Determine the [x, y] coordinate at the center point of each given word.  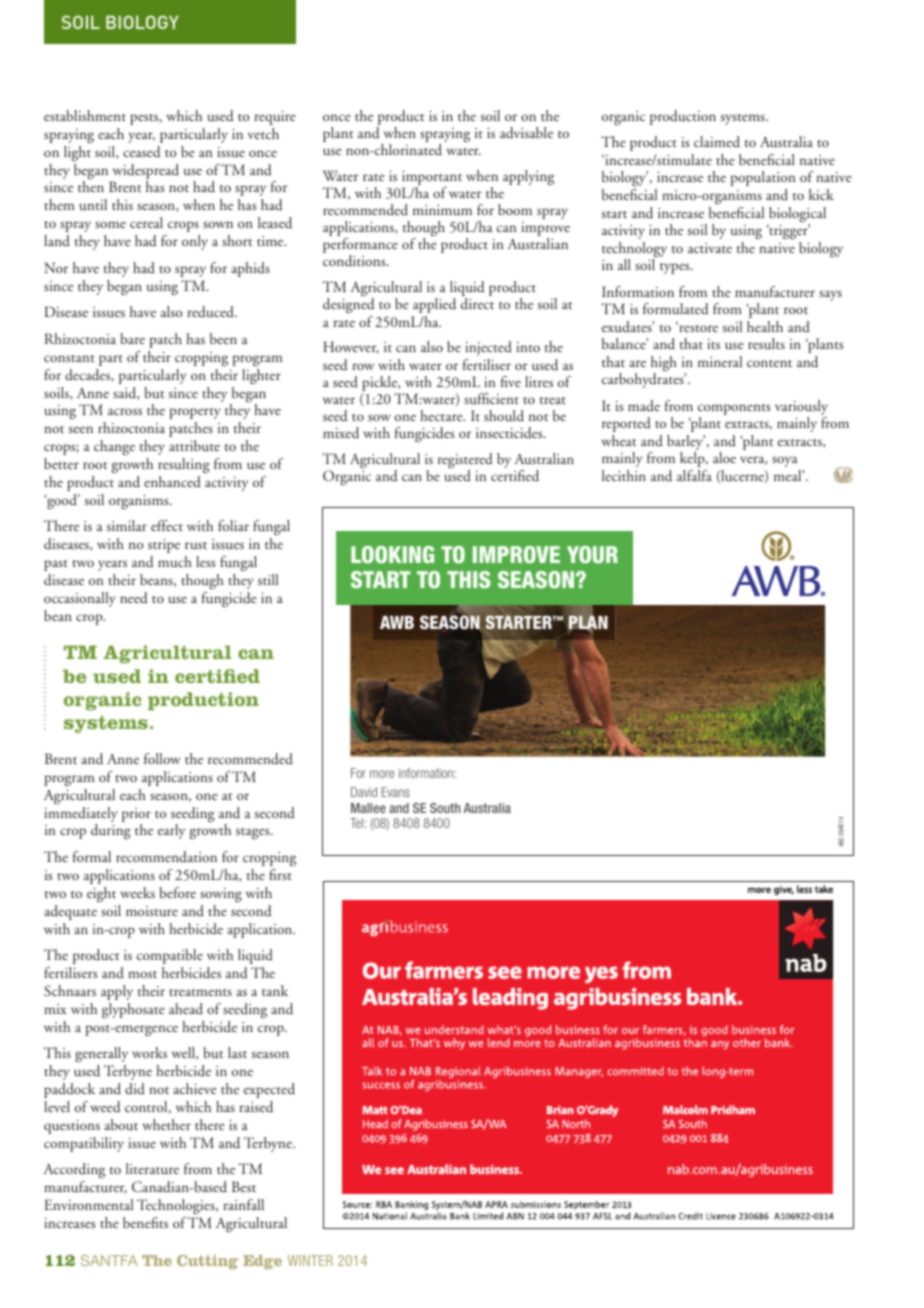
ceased [141, 152]
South [445, 808]
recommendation [166, 856]
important [432, 179]
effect [167, 525]
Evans [396, 792]
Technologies [177, 1206]
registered [465, 462]
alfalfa [694, 475]
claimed [717, 141]
